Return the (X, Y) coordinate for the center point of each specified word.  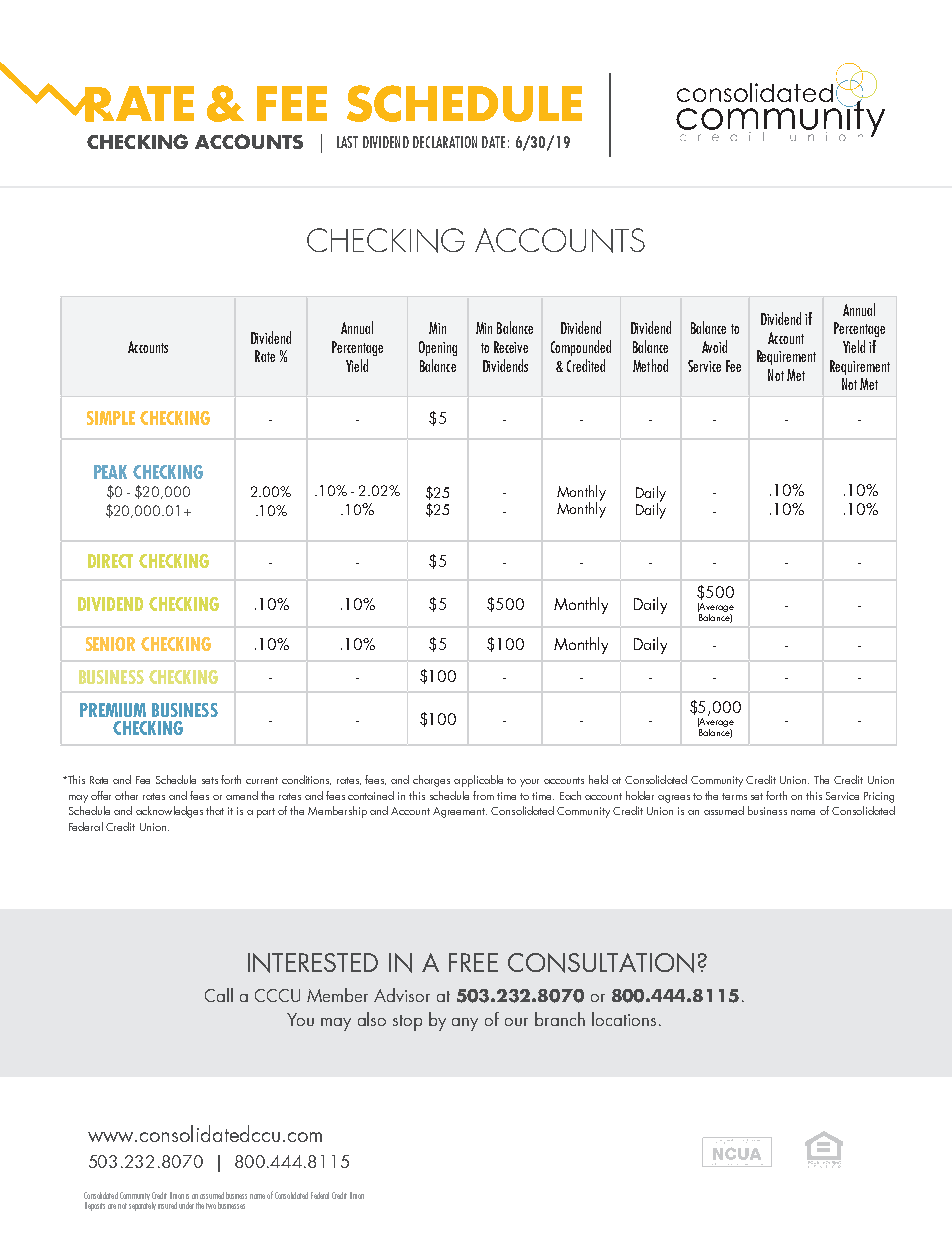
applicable (478, 781)
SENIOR (110, 644)
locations (624, 1019)
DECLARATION (445, 142)
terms (734, 796)
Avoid (714, 346)
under (186, 1205)
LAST (347, 142)
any (465, 1024)
